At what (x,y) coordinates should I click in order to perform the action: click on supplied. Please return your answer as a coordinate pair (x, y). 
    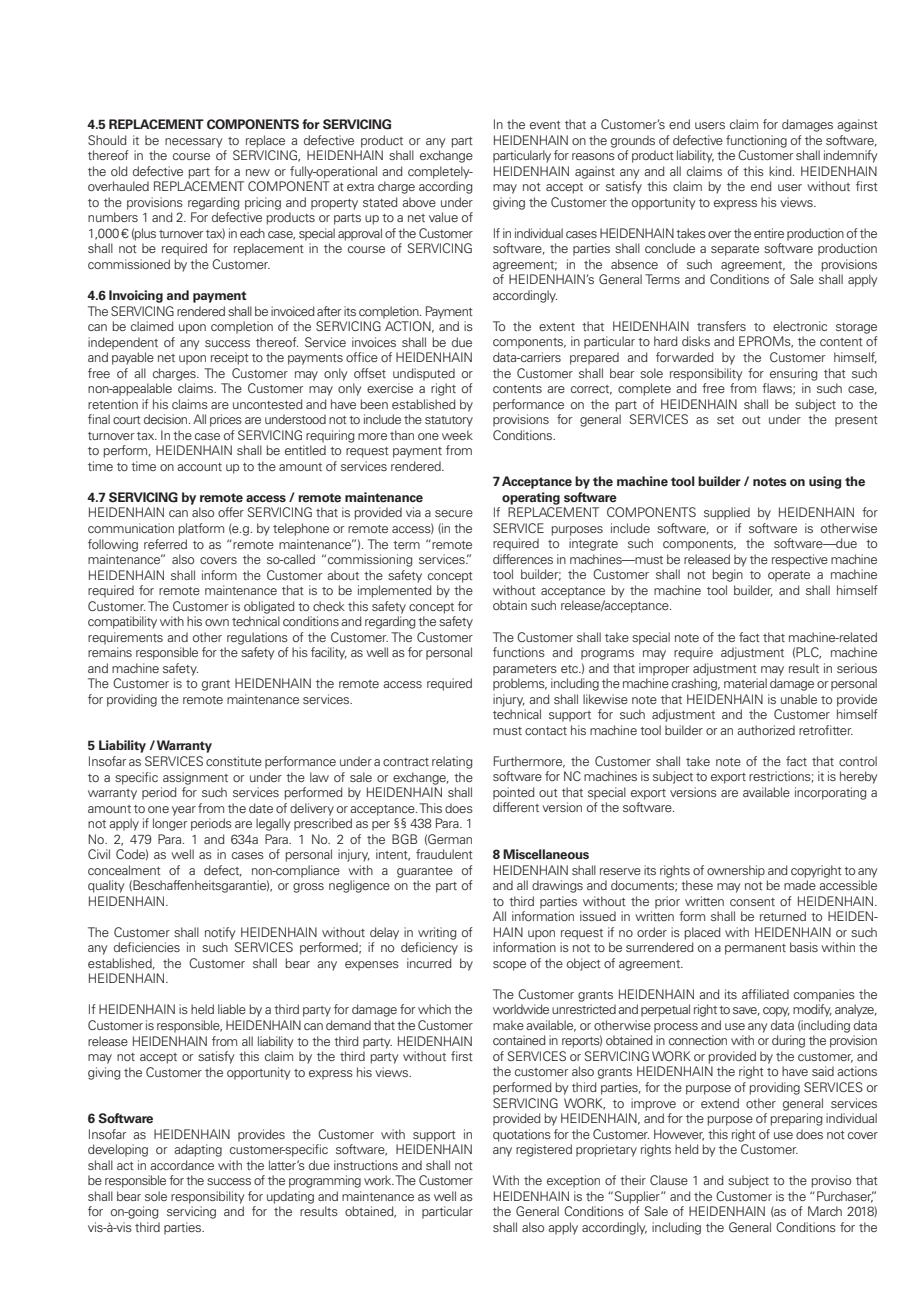
    Looking at the image, I should click on (727, 513).
